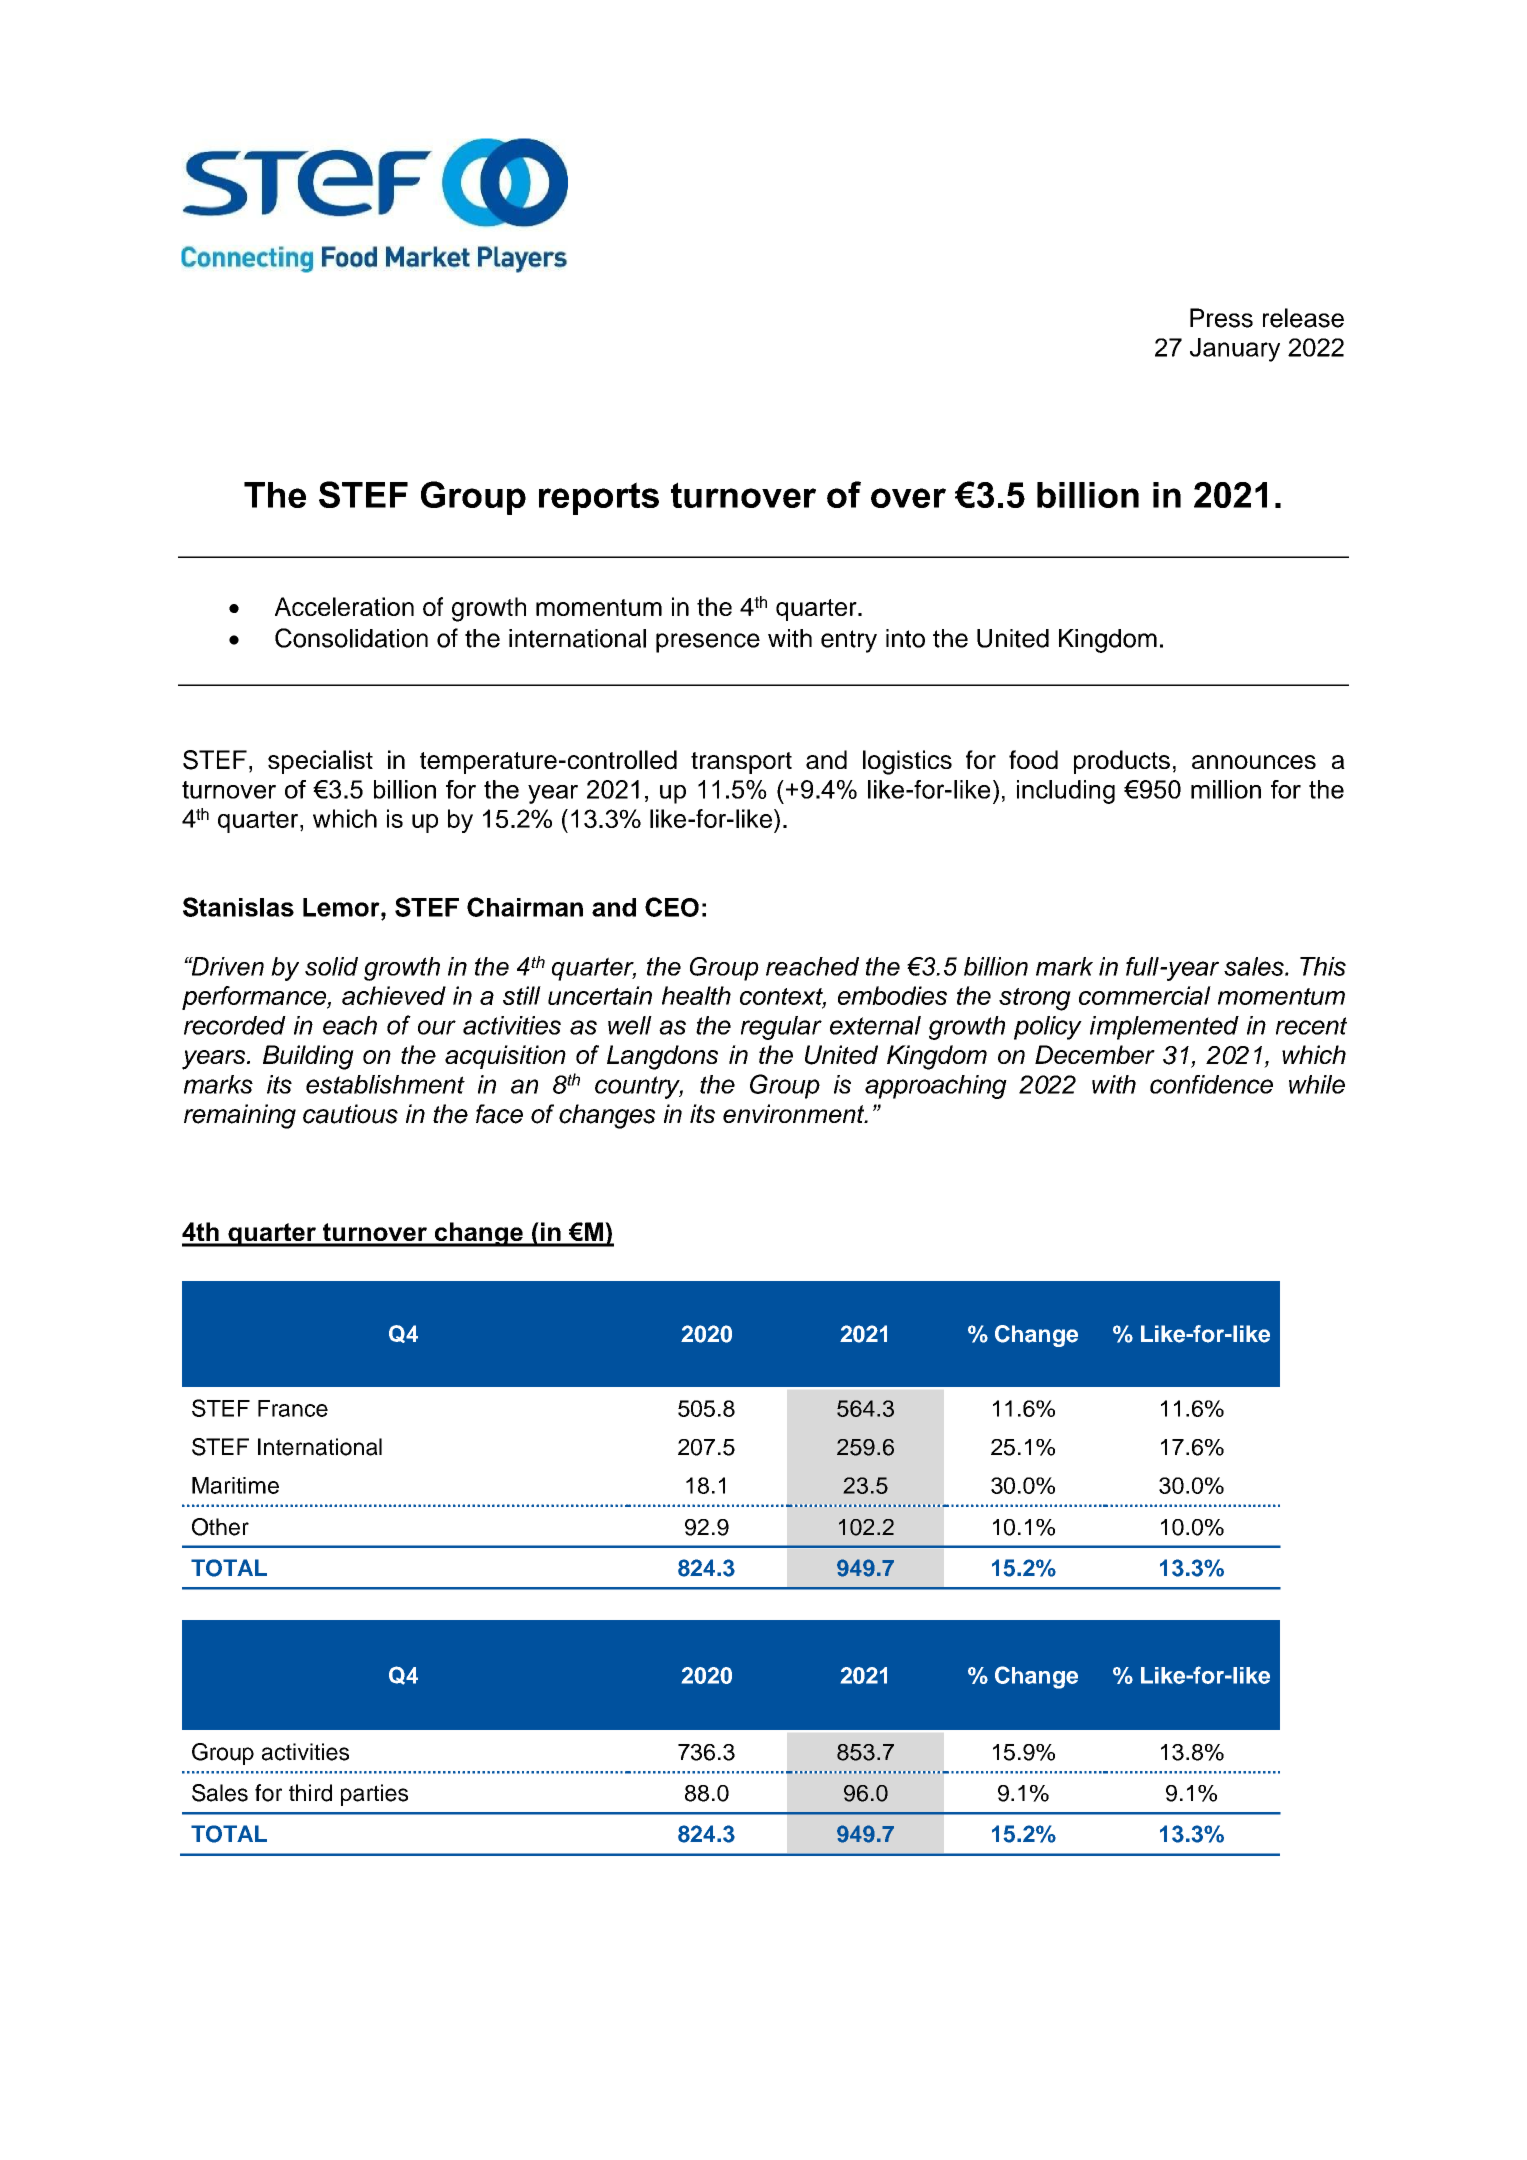 This screenshot has height=2160, width=1527. What do you see at coordinates (599, 498) in the screenshot?
I see `reports` at bounding box center [599, 498].
